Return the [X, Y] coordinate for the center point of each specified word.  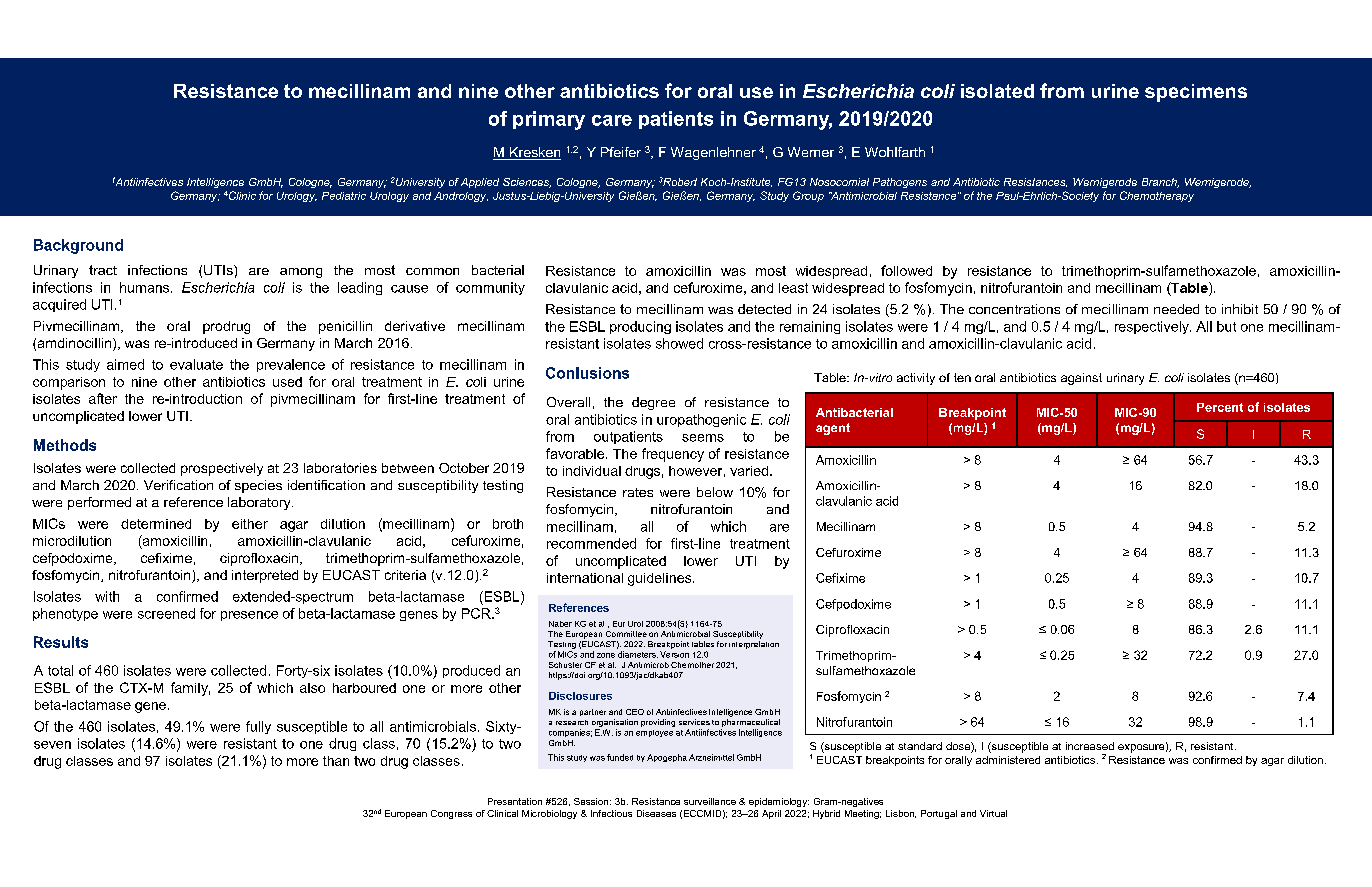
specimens [1196, 93]
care [612, 120]
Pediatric [344, 196]
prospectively [222, 469]
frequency [673, 455]
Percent [1220, 407]
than [336, 761]
